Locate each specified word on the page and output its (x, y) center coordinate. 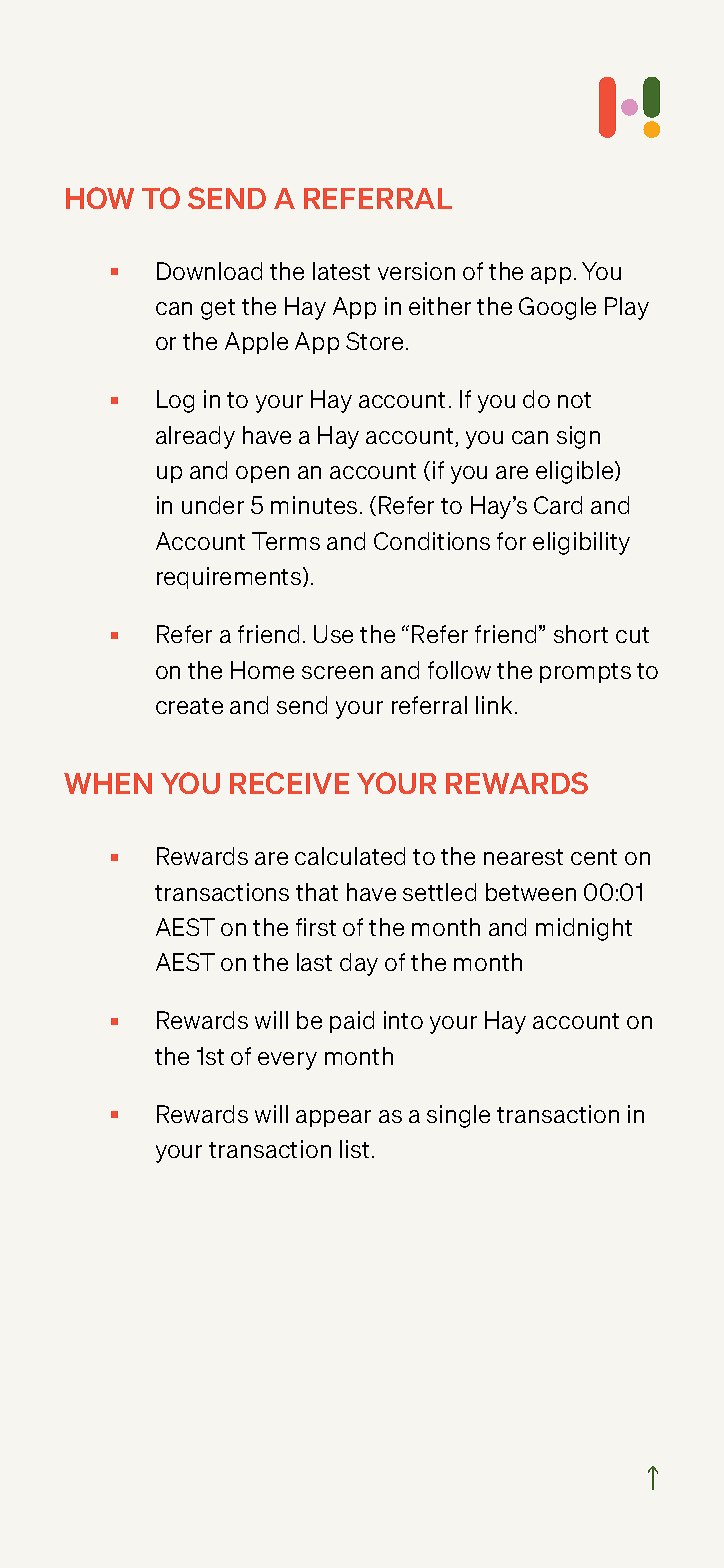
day (359, 964)
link (494, 705)
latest (341, 271)
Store (374, 341)
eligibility (581, 543)
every (287, 1061)
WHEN (108, 783)
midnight (584, 929)
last (314, 962)
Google (557, 308)
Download (209, 271)
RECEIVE (289, 783)
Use (333, 634)
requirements (230, 578)
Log (175, 401)
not (574, 400)
